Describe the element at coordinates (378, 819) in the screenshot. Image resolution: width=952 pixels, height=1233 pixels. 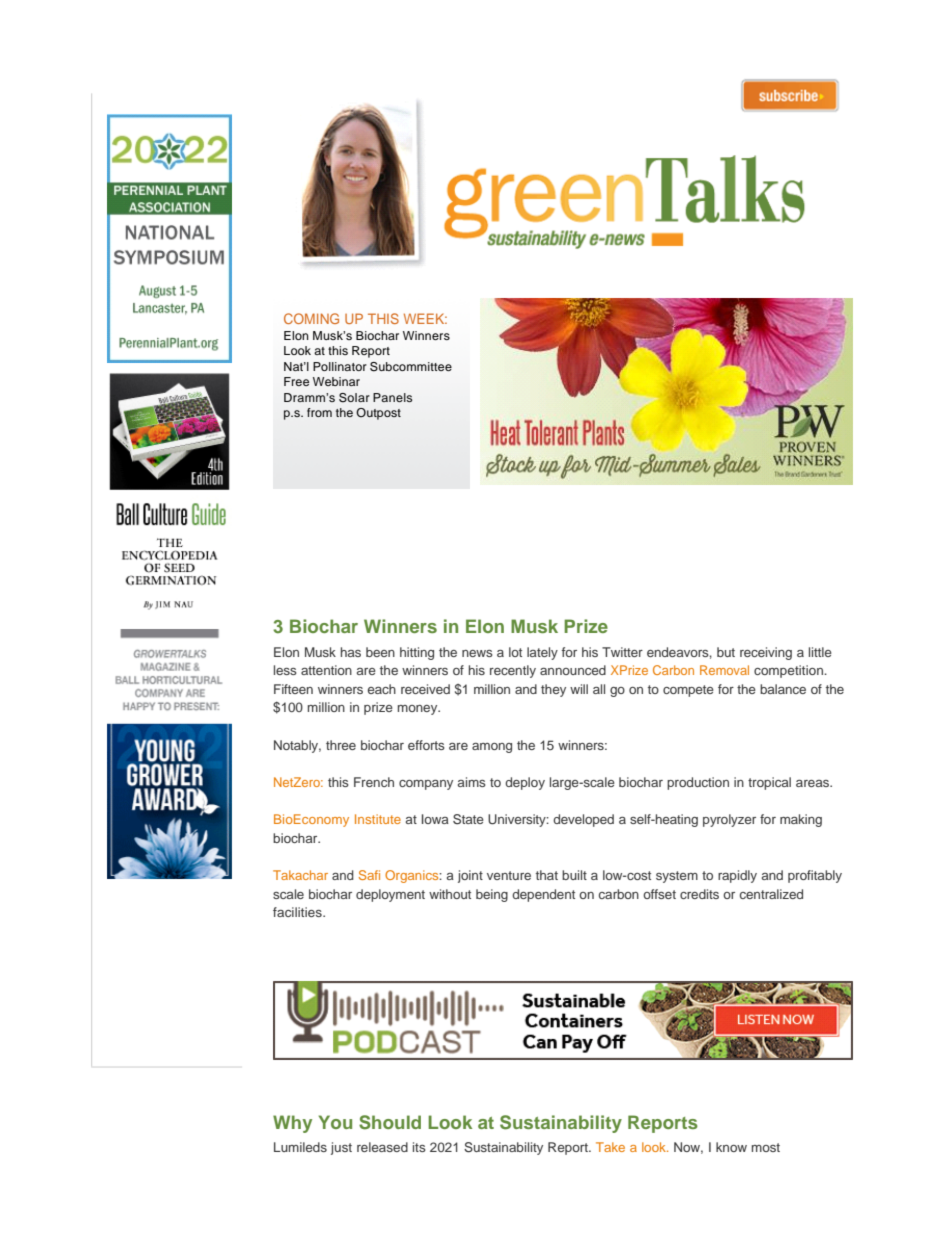
I see `Institute` at that location.
